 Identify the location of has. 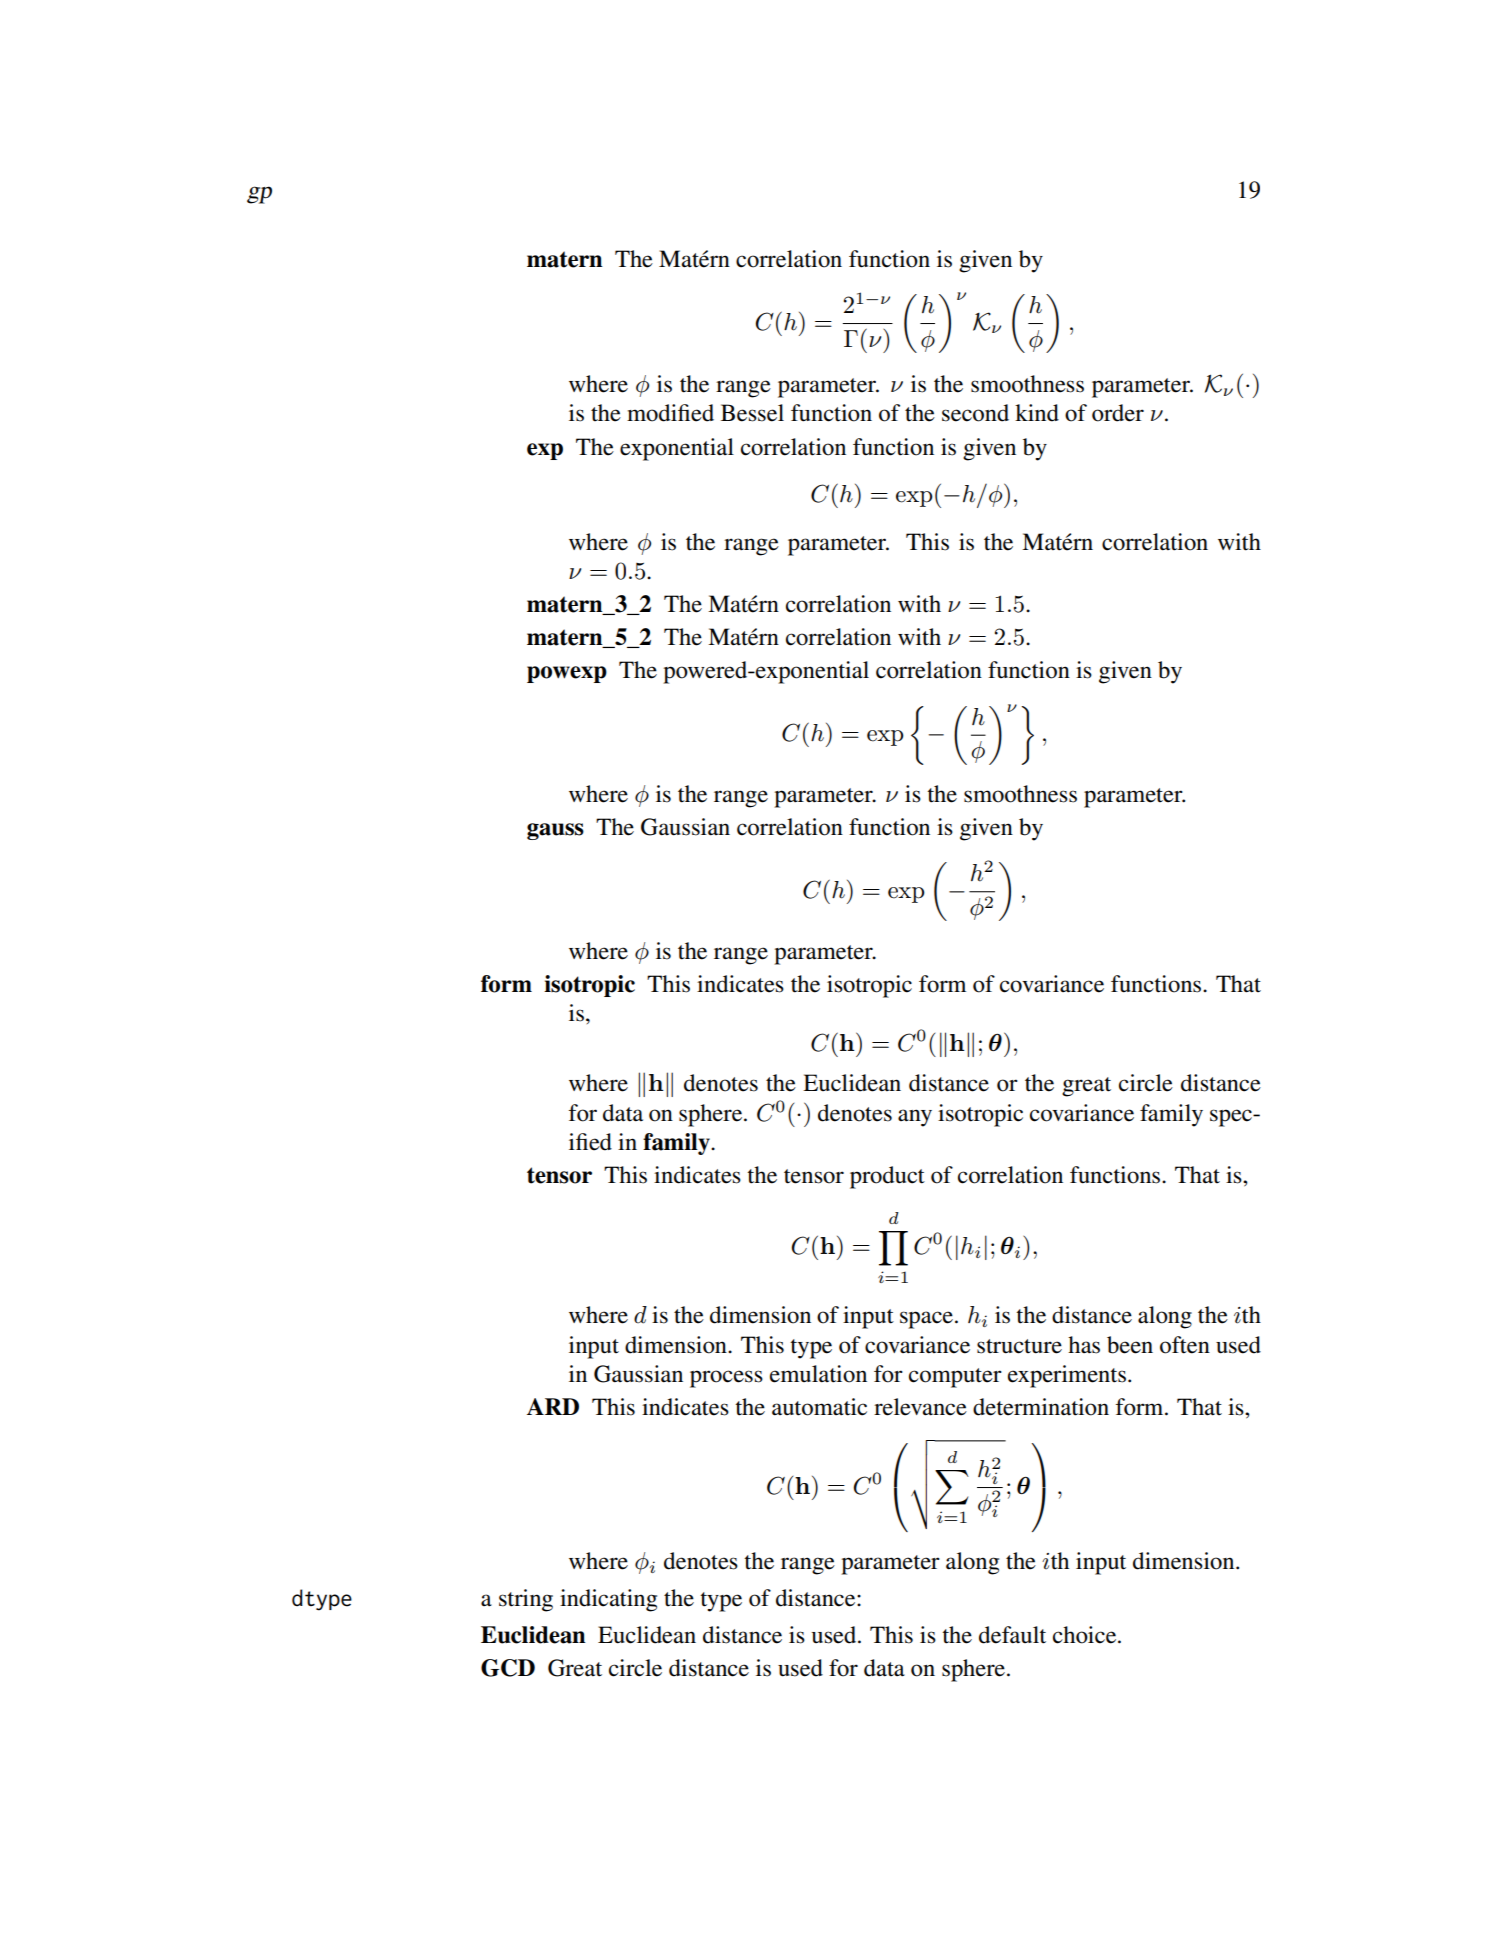
(1084, 1345).
